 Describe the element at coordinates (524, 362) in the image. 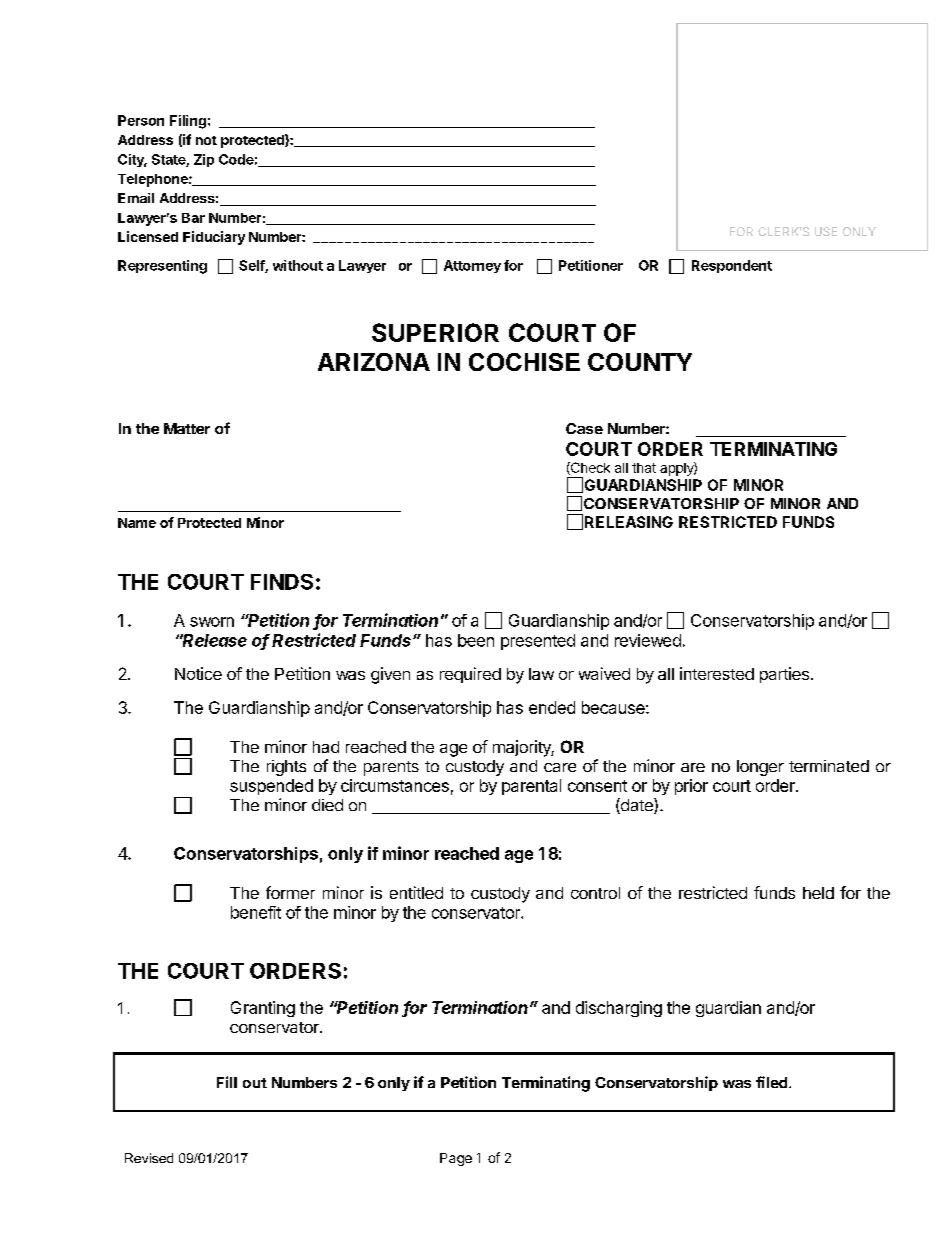

I see `COCHISE` at that location.
